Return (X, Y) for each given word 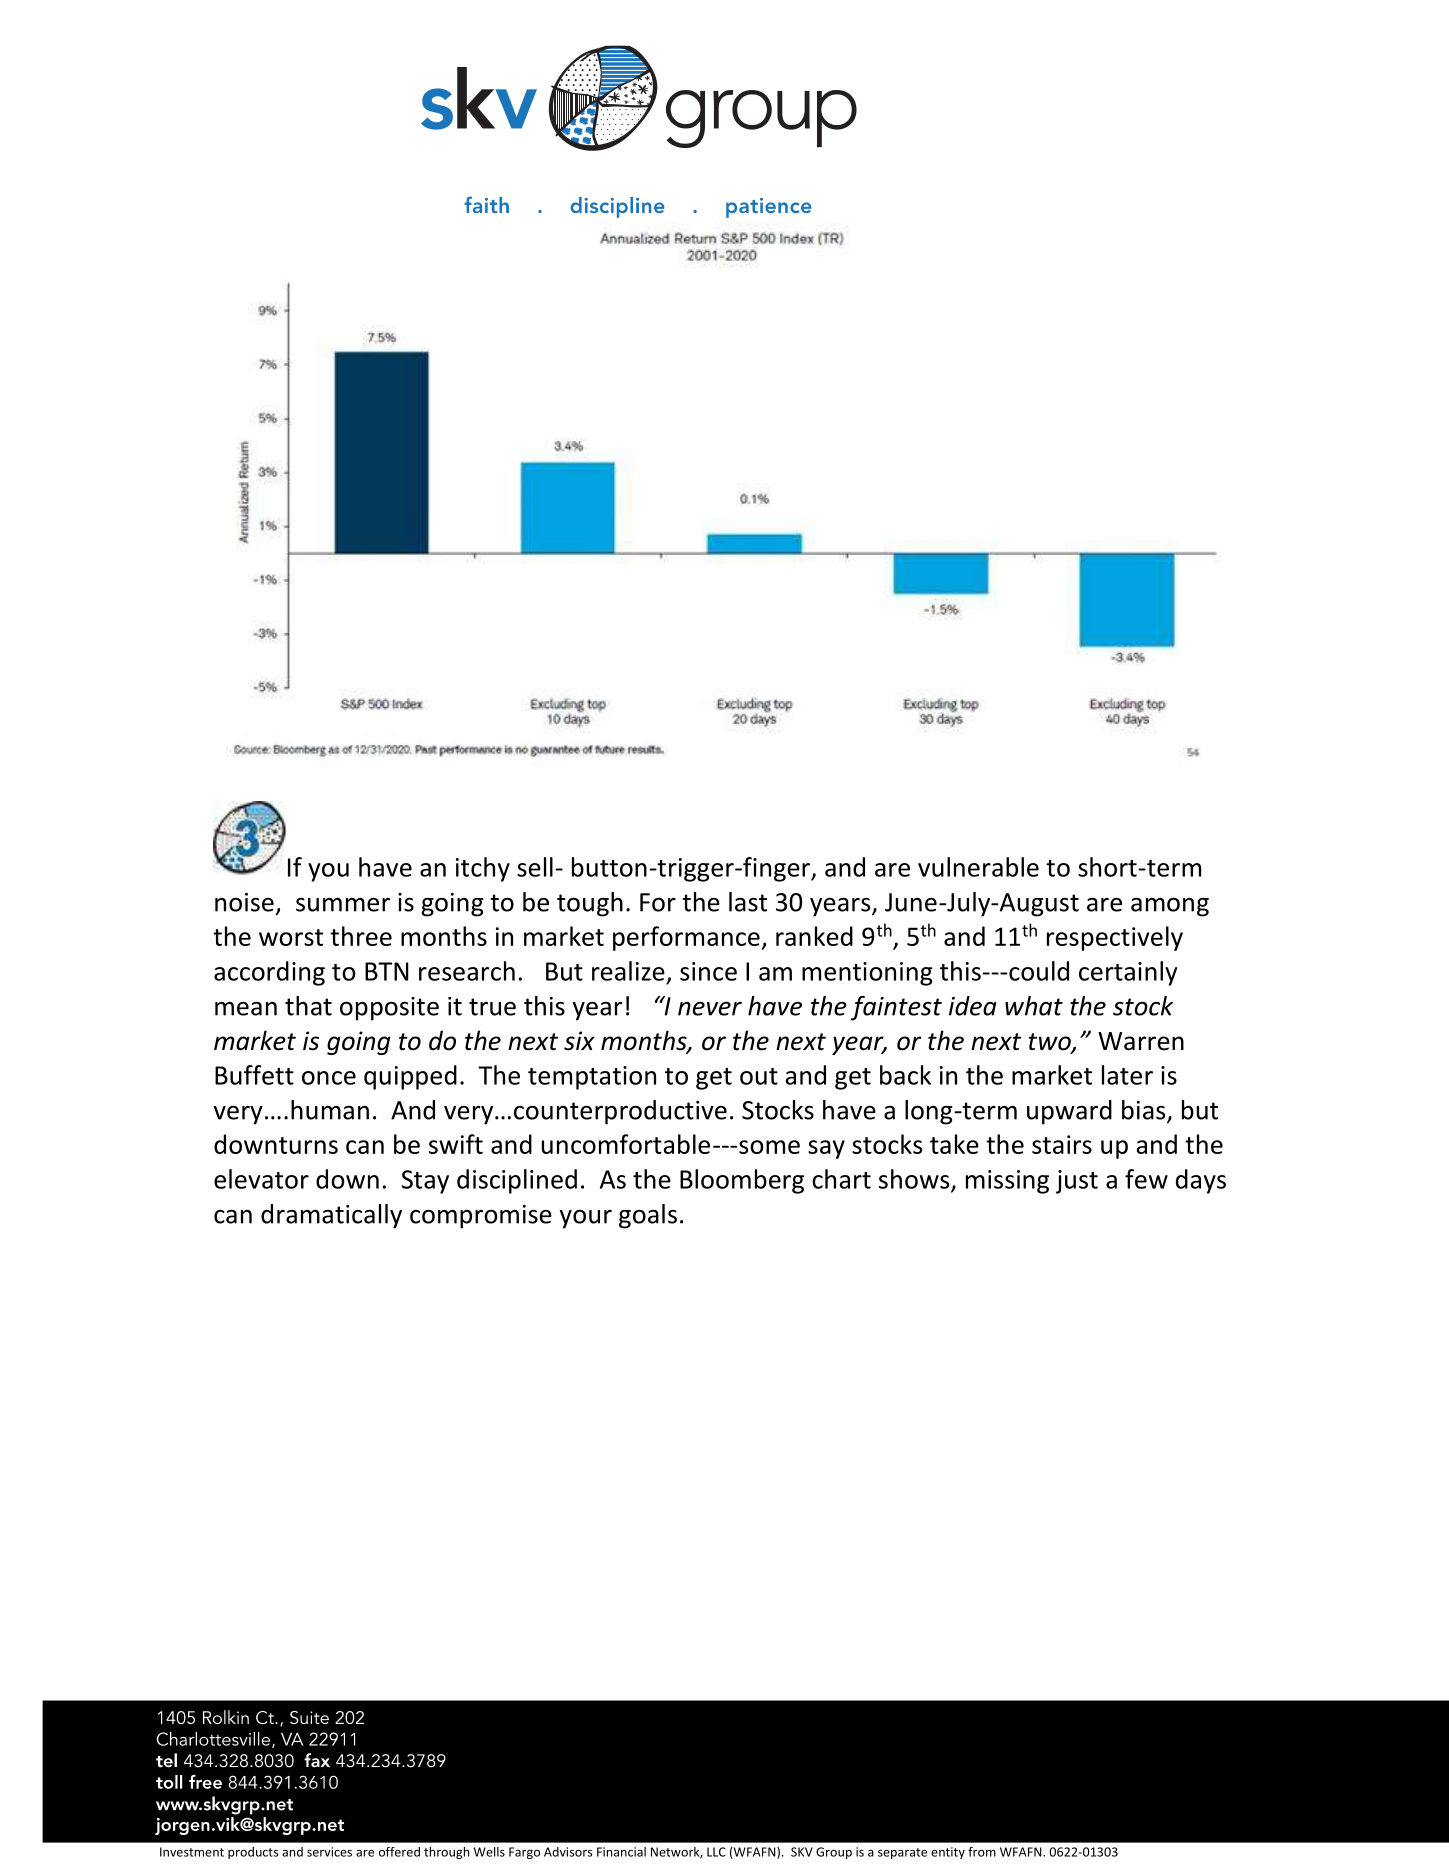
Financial (621, 1852)
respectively (1115, 938)
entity (948, 1853)
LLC (716, 1852)
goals (648, 1216)
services (329, 1852)
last (748, 902)
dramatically (331, 1216)
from (982, 1852)
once (329, 1078)
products (253, 1853)
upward (1069, 1112)
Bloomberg (742, 1181)
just (1077, 1182)
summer (343, 905)
